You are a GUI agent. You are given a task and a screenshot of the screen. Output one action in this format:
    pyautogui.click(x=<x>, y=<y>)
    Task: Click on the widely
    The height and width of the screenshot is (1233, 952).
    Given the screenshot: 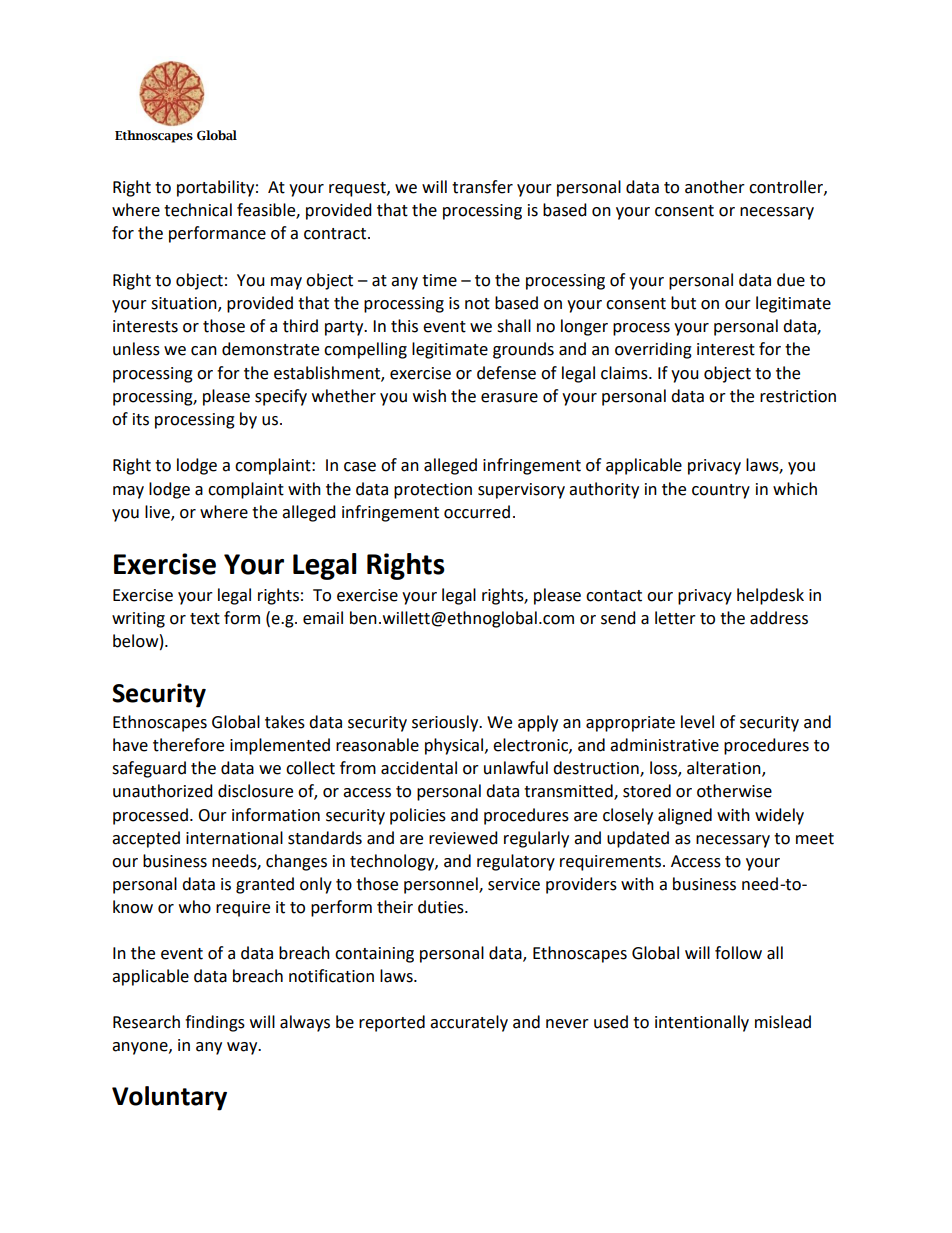 What is the action you would take?
    pyautogui.click(x=779, y=816)
